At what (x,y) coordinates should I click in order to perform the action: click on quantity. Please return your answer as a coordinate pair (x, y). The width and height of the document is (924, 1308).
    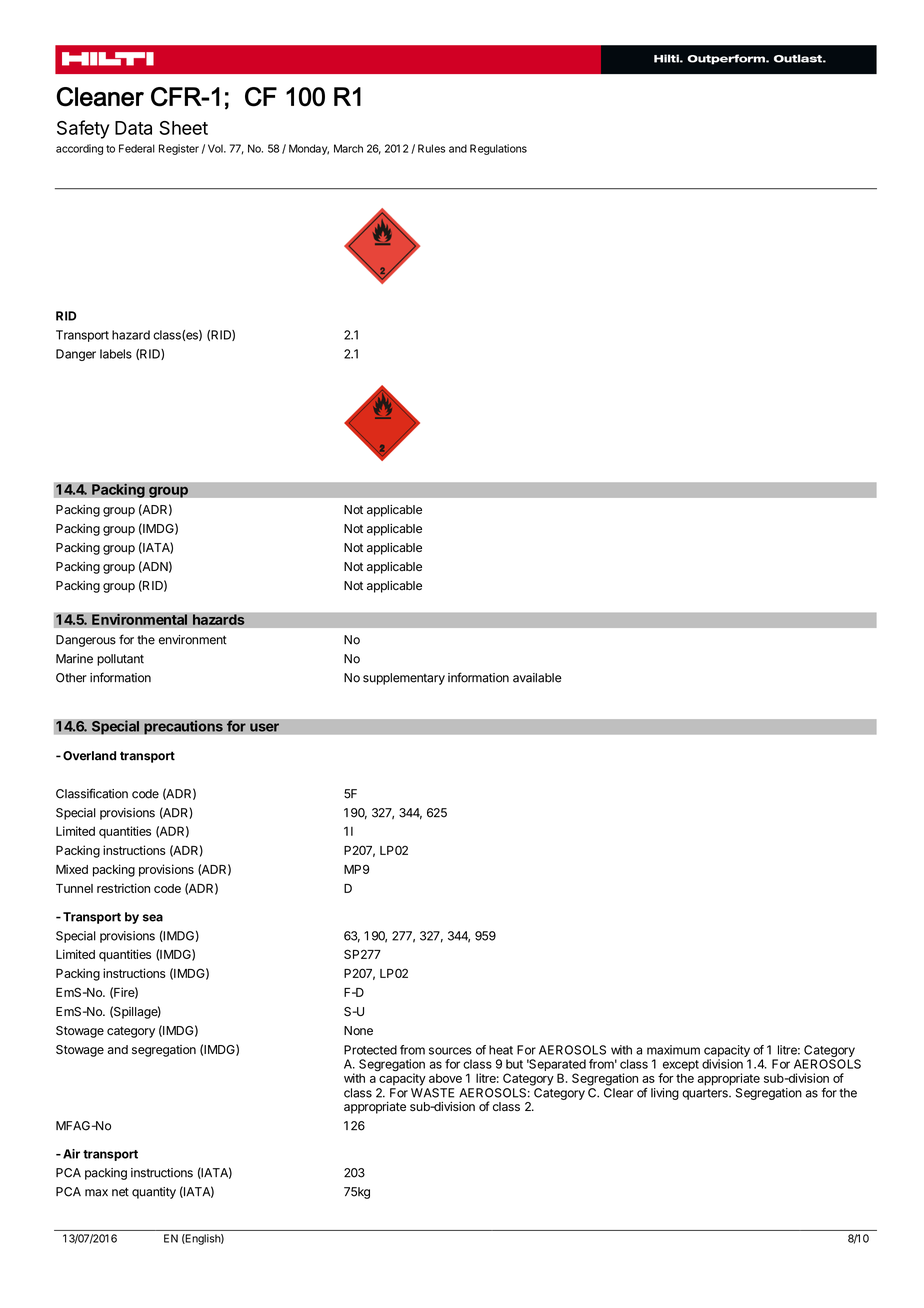
    Looking at the image, I should click on (154, 1193).
